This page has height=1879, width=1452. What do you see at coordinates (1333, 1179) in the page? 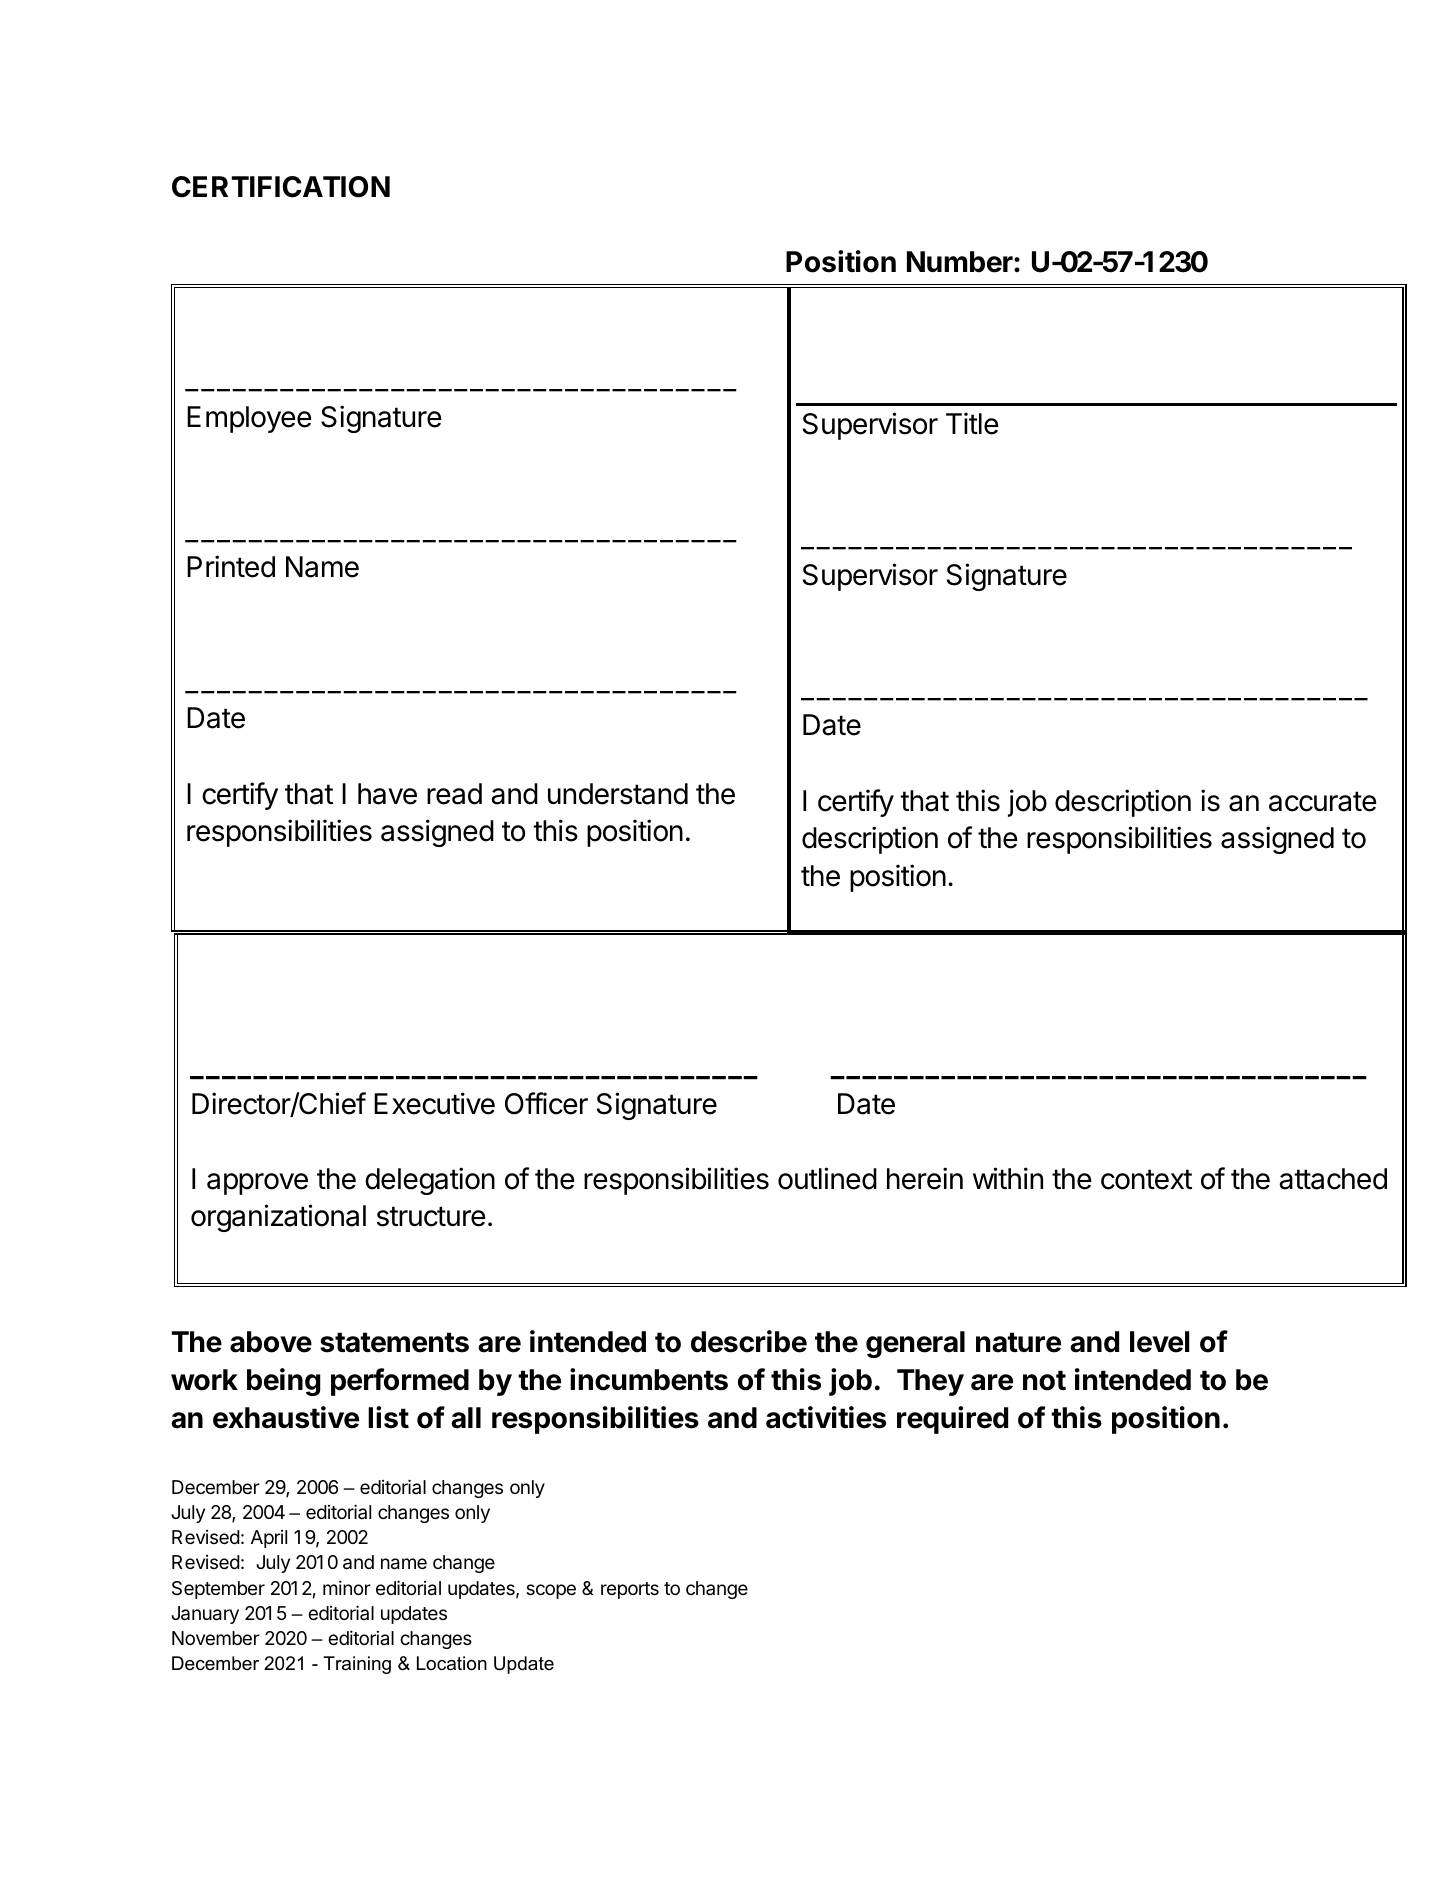
I see `attached` at bounding box center [1333, 1179].
